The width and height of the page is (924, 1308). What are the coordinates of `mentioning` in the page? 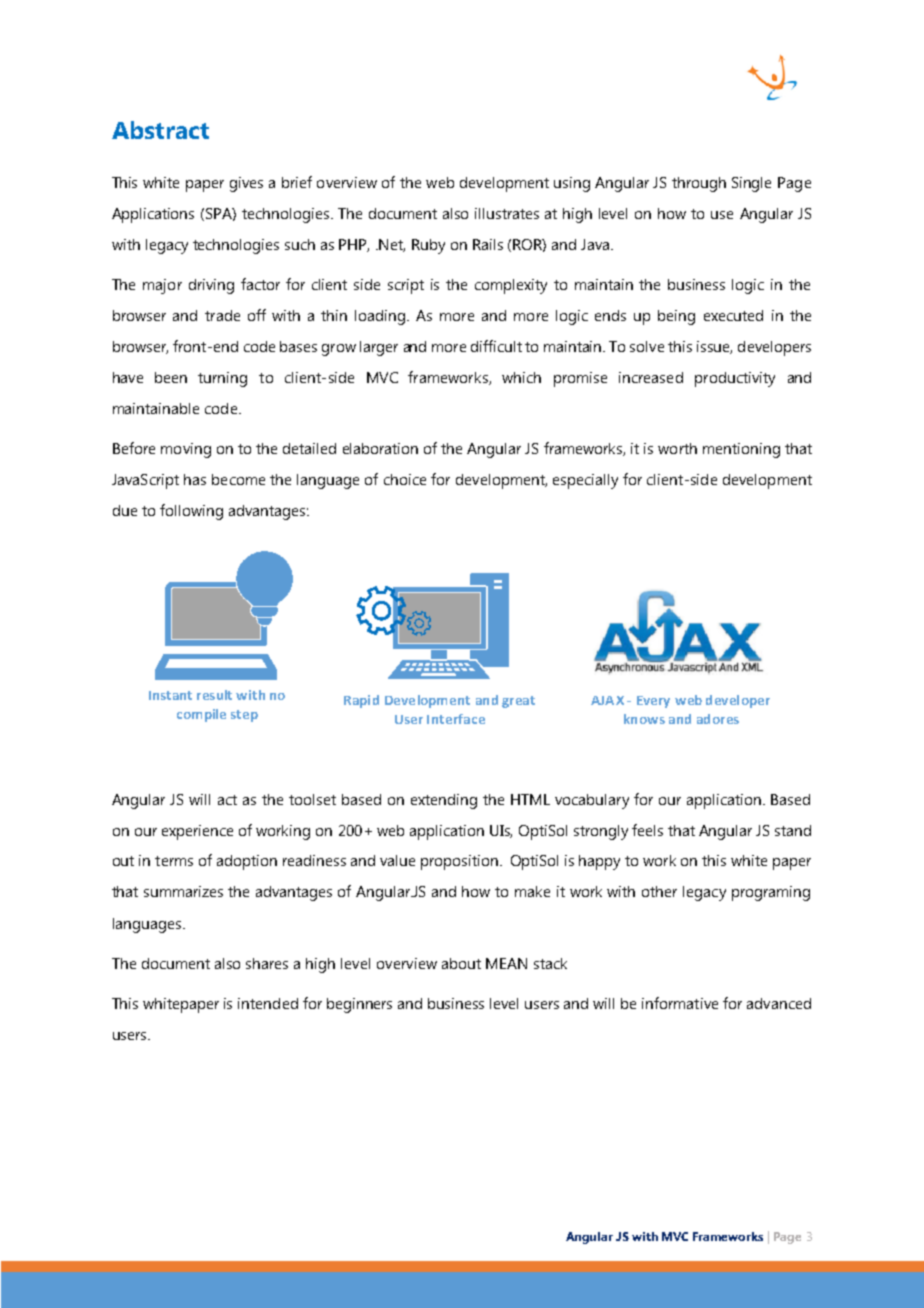 It's located at (741, 450).
